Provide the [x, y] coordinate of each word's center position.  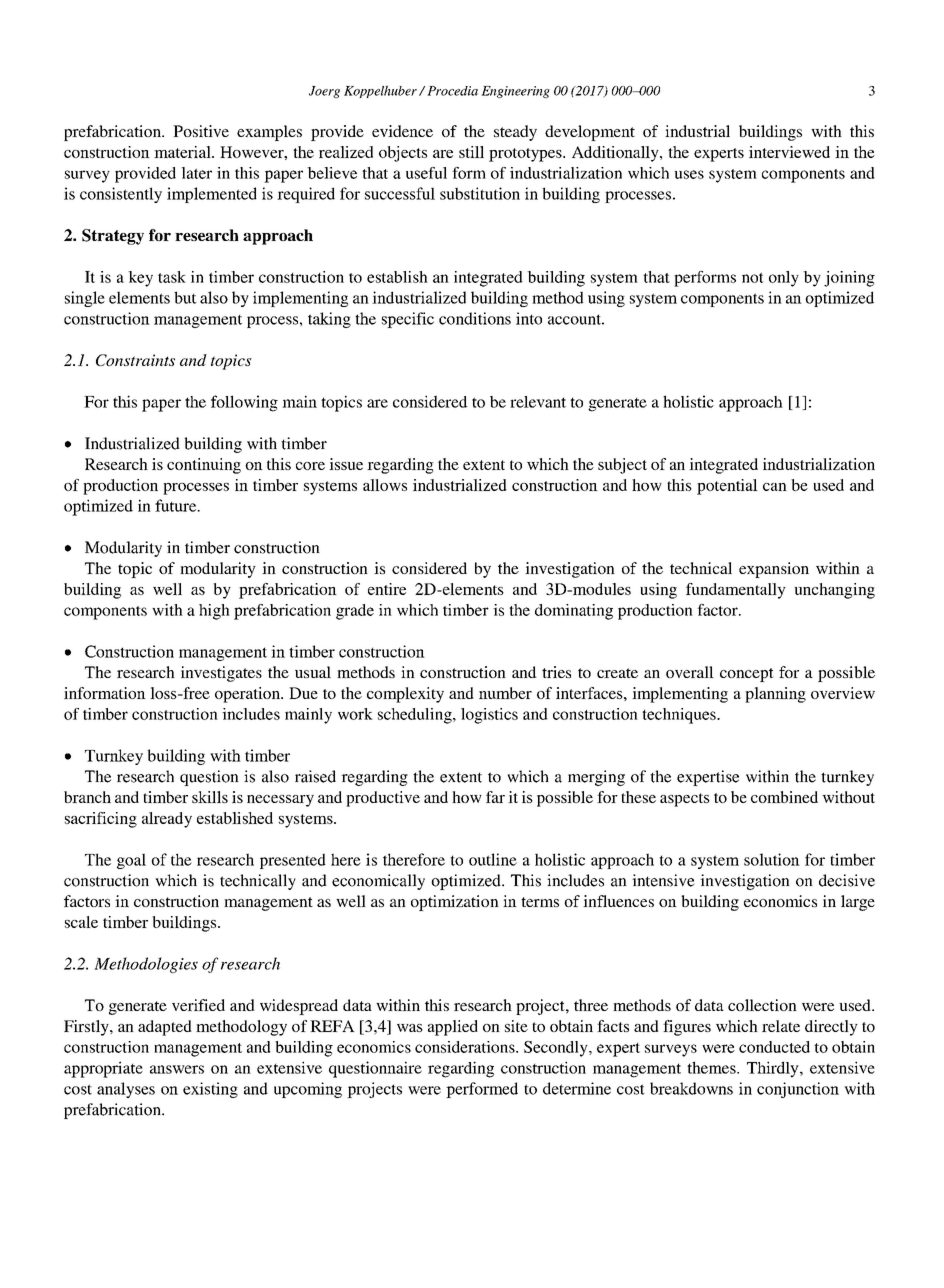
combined [784, 797]
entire [387, 589]
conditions [475, 318]
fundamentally [736, 591]
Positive [201, 131]
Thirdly [774, 1069]
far [495, 797]
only [784, 279]
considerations [466, 1047]
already [167, 820]
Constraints [135, 360]
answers [177, 1069]
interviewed [789, 152]
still [471, 152]
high [214, 612]
